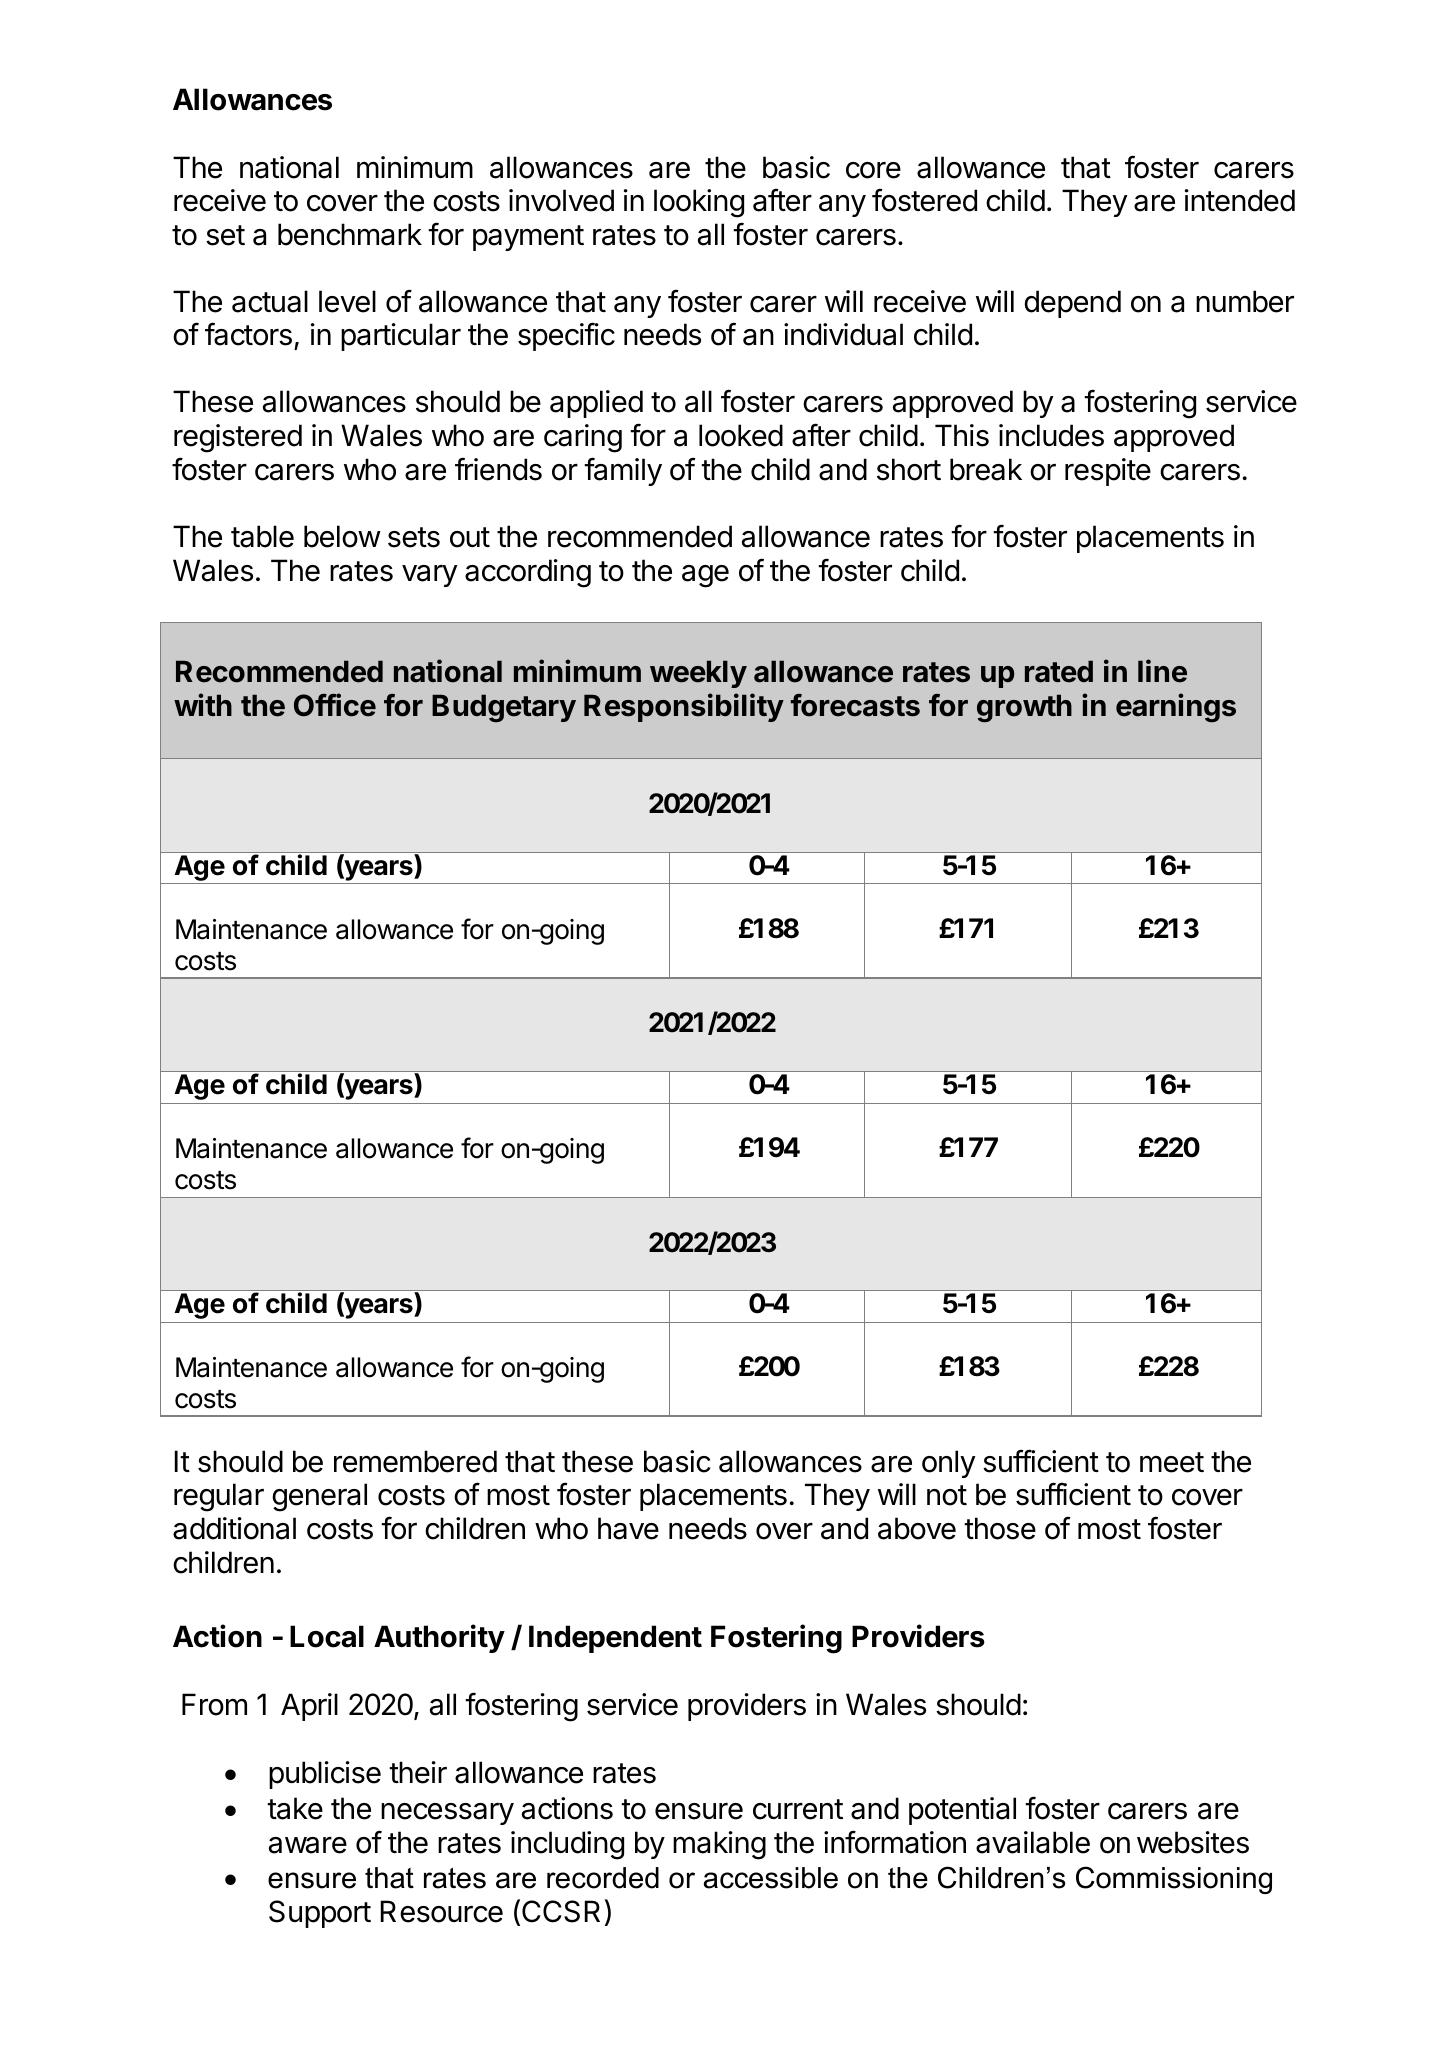  What do you see at coordinates (308, 1845) in the screenshot?
I see `aware` at bounding box center [308, 1845].
